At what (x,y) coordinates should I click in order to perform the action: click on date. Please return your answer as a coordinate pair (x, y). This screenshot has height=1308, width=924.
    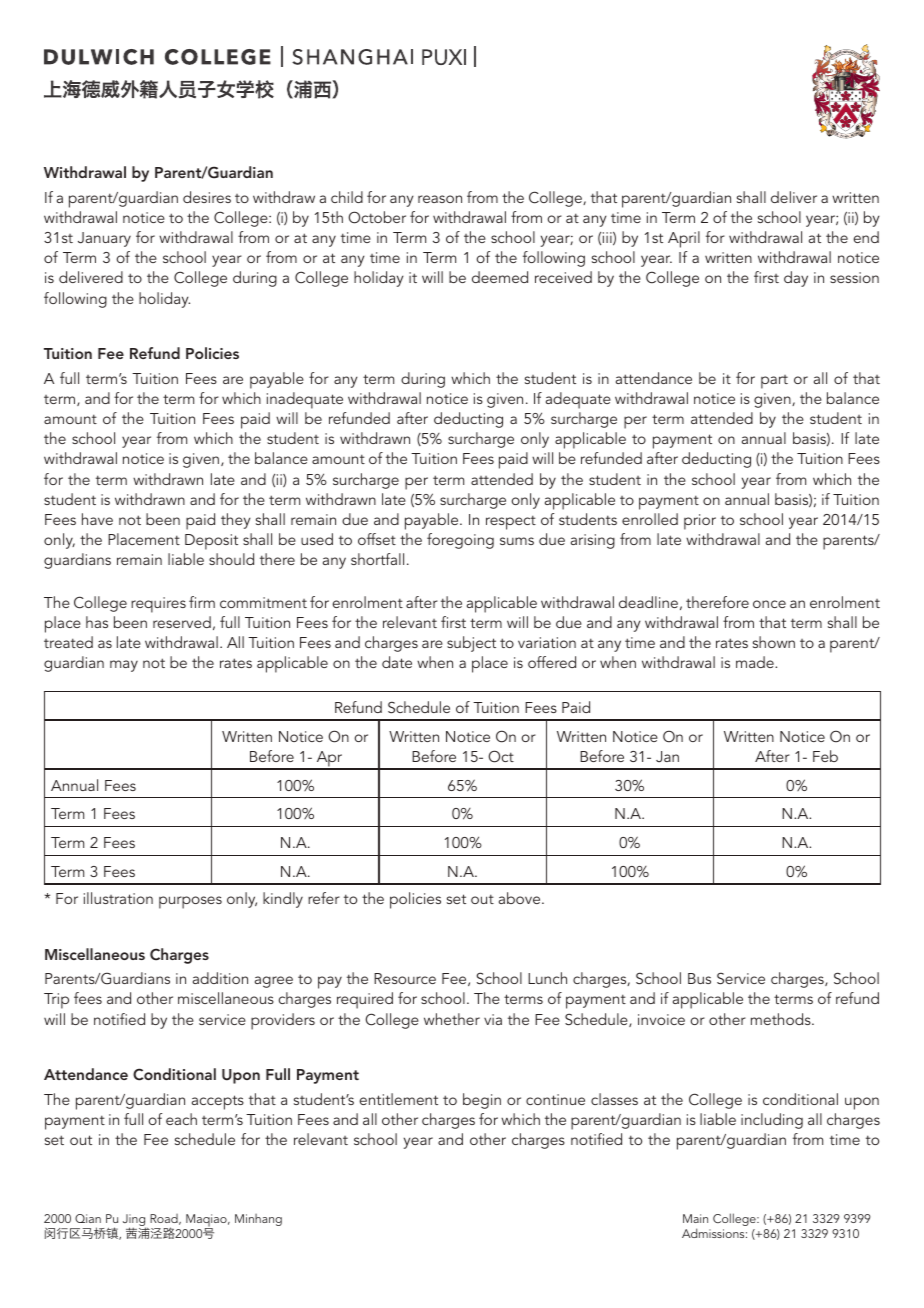
    Looking at the image, I should click on (397, 662).
